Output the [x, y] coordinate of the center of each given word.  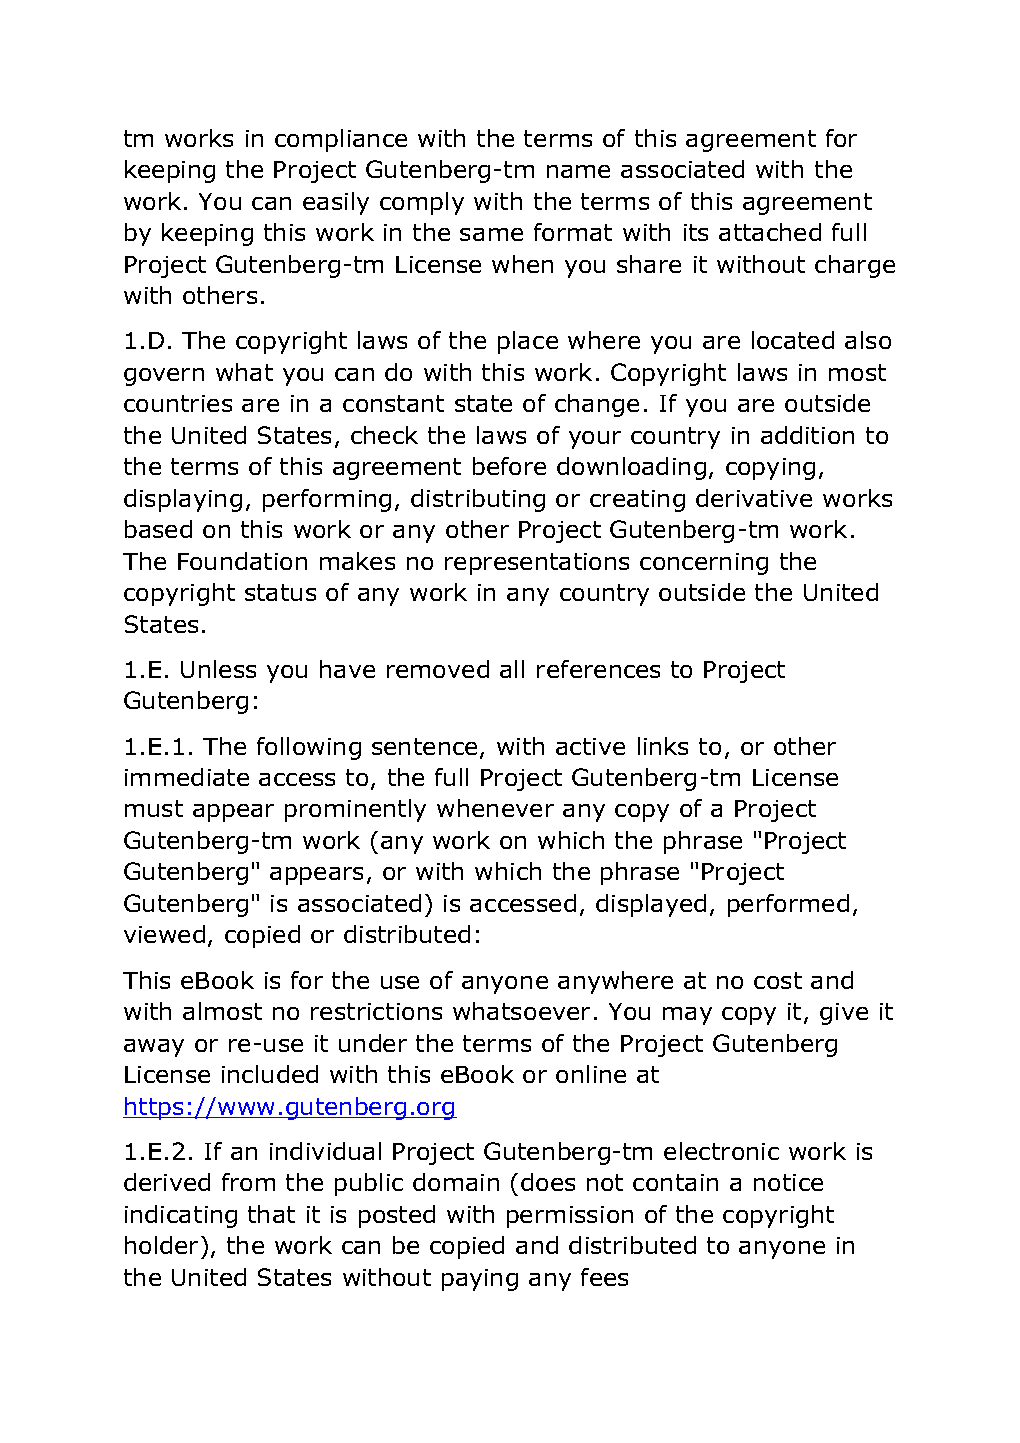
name [578, 171]
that [271, 1214]
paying [480, 1280]
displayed [651, 905]
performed [788, 905]
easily [336, 203]
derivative [754, 498]
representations [537, 564]
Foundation [242, 561]
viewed [164, 934]
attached [770, 232]
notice [788, 1182]
